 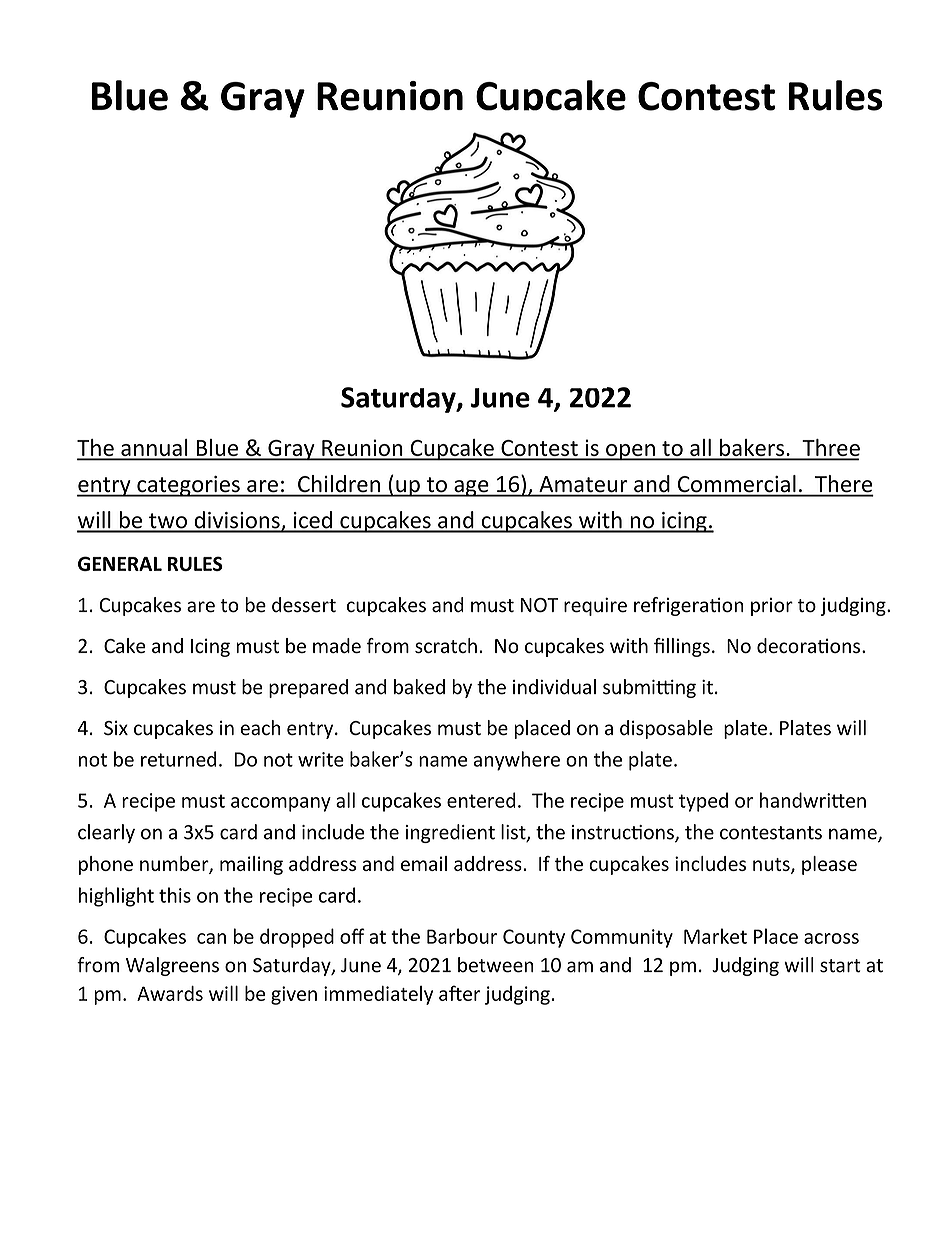 I want to click on start, so click(x=840, y=966).
